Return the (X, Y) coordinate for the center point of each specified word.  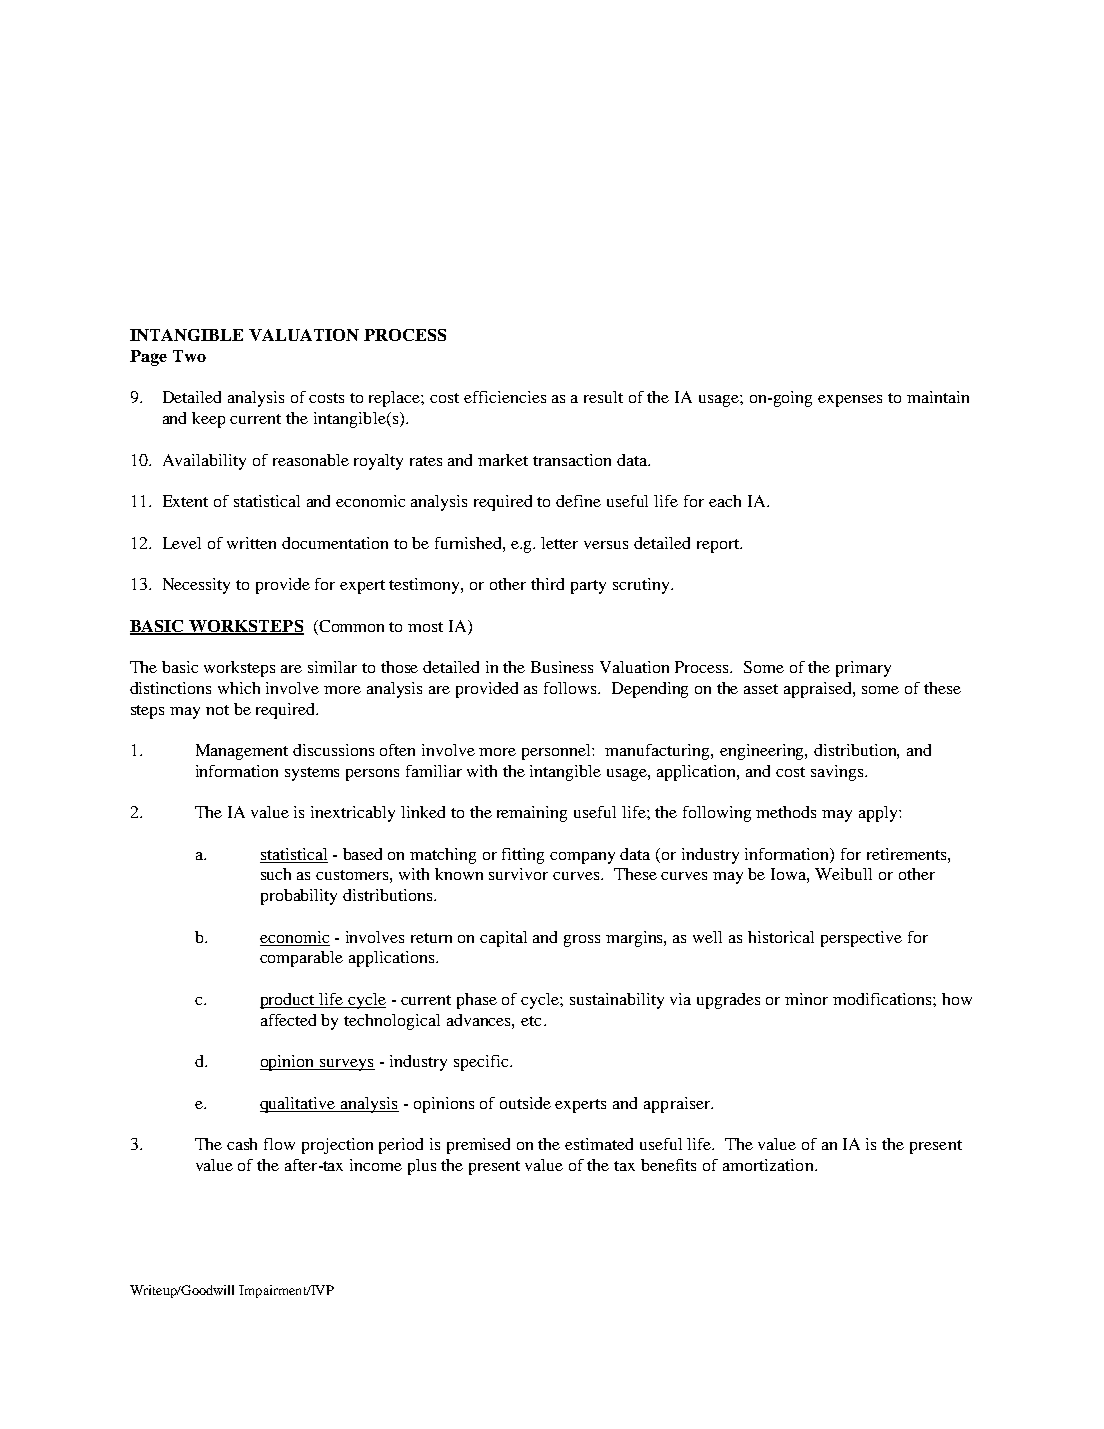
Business (562, 667)
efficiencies (505, 397)
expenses (850, 401)
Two (189, 356)
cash (242, 1144)
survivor (518, 874)
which (239, 688)
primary (863, 669)
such (276, 874)
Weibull (843, 874)
